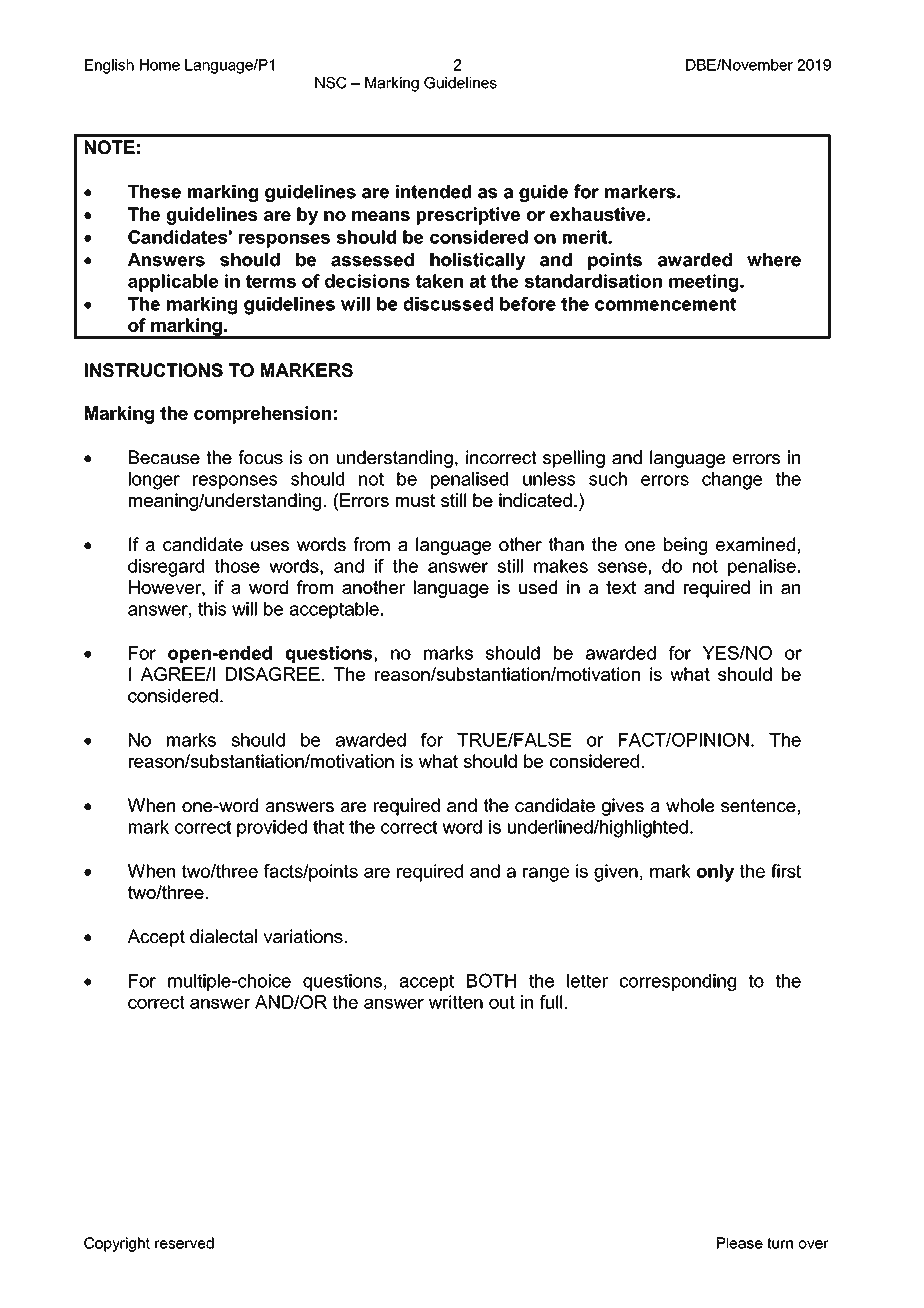  Describe the element at coordinates (456, 1002) in the screenshot. I see `written` at that location.
